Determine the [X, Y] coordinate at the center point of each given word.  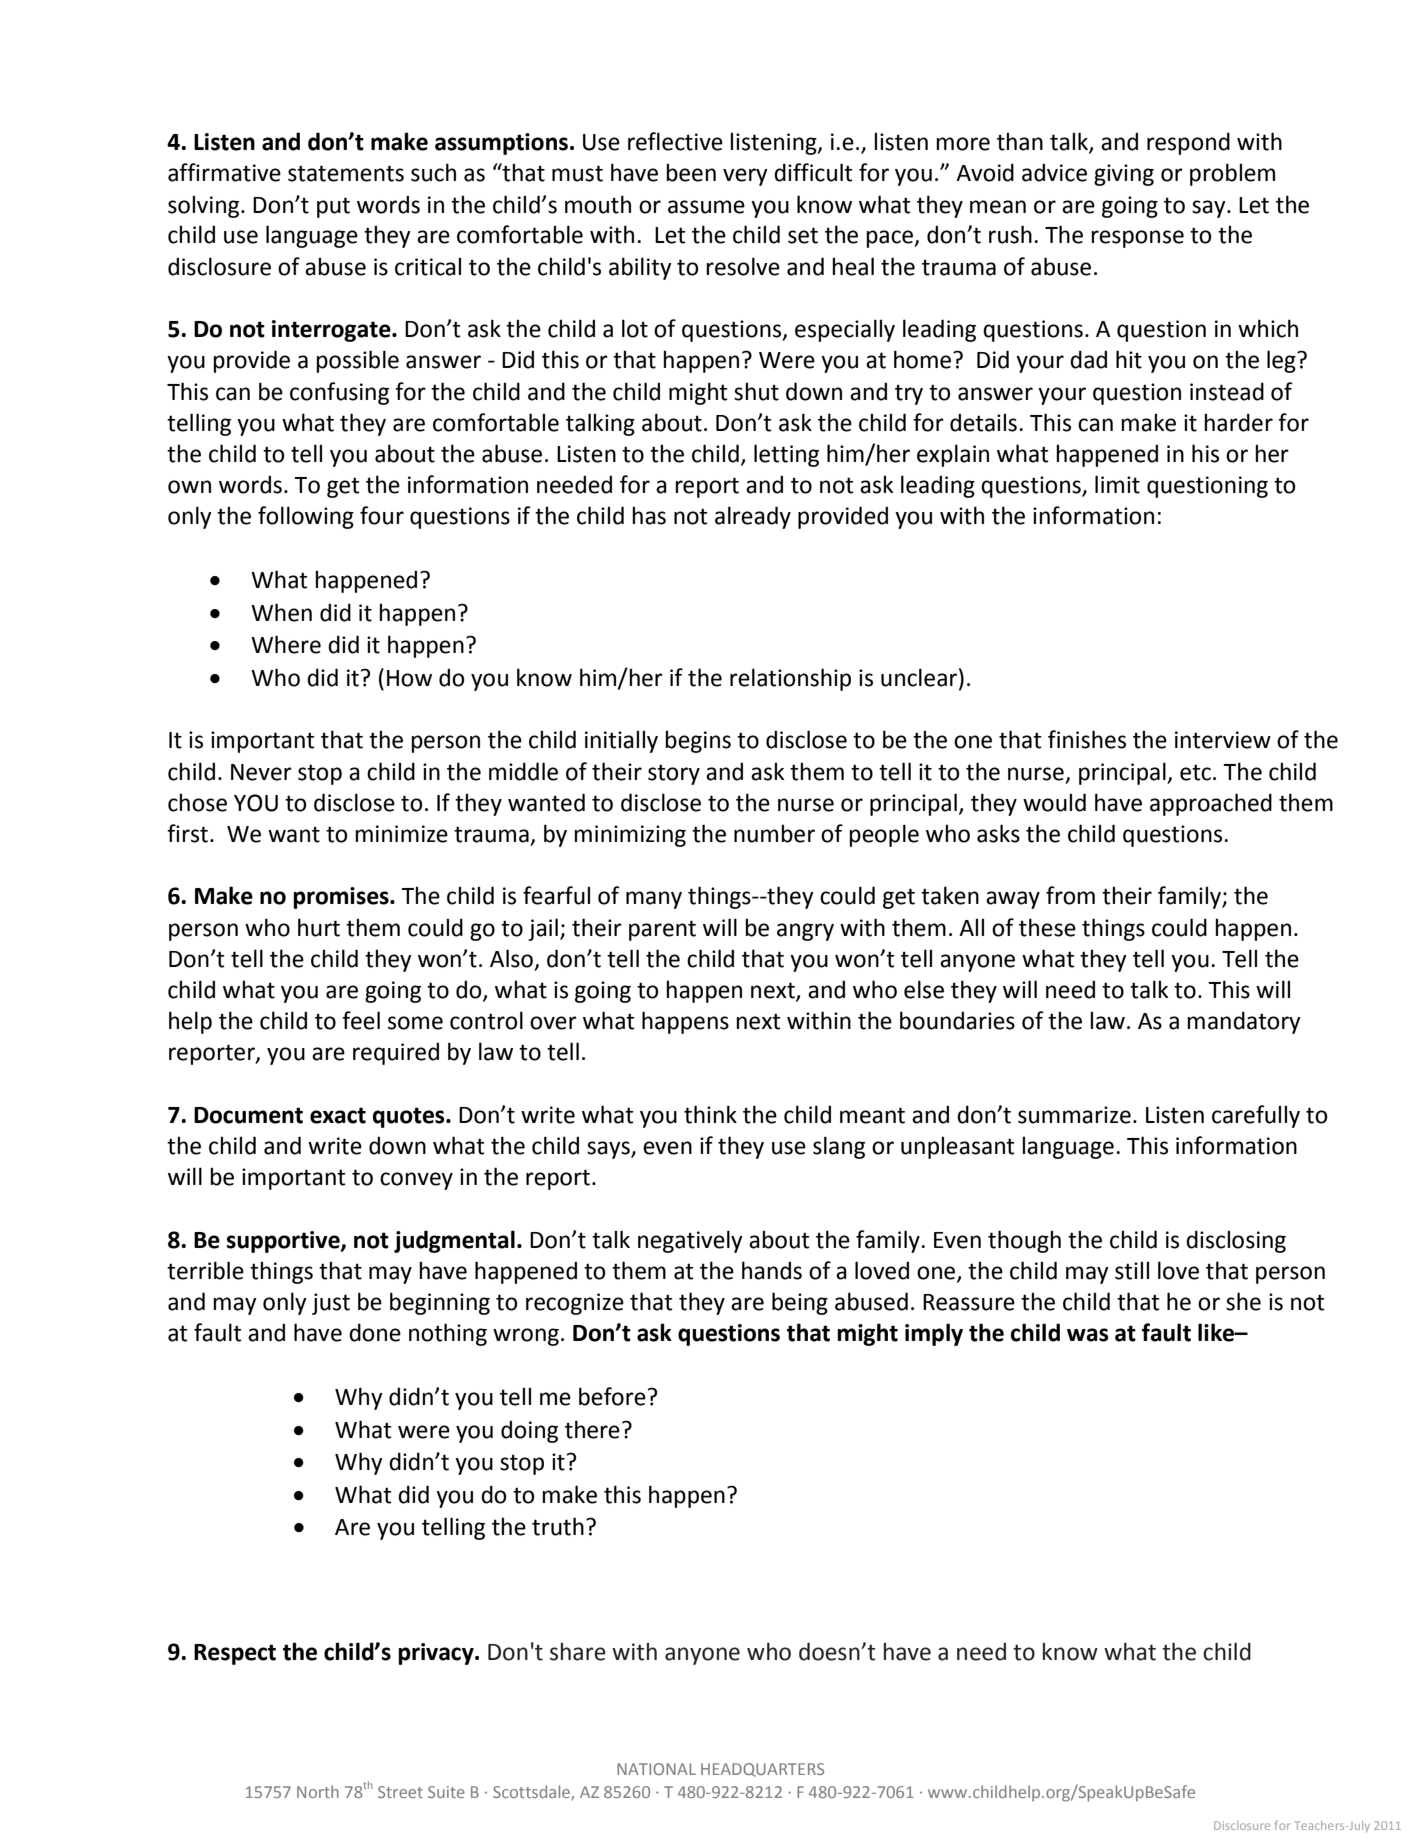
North [318, 1791]
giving [1124, 175]
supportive [284, 1242]
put [333, 207]
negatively [690, 1241]
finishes [1087, 739]
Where [286, 644]
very [745, 177]
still [1132, 1270]
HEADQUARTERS [762, 1770]
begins [698, 741]
